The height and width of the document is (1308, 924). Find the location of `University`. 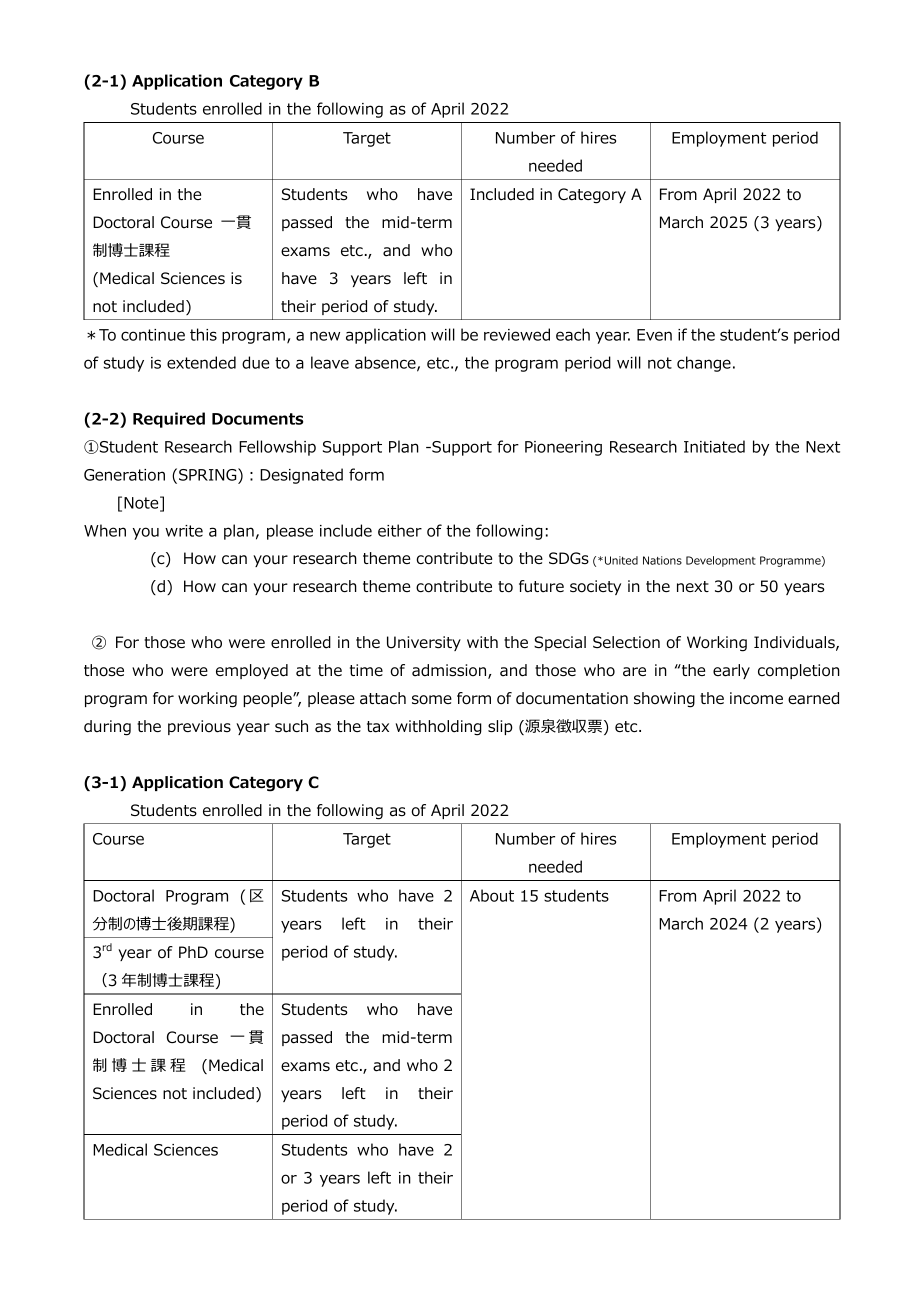

University is located at coordinates (424, 643).
